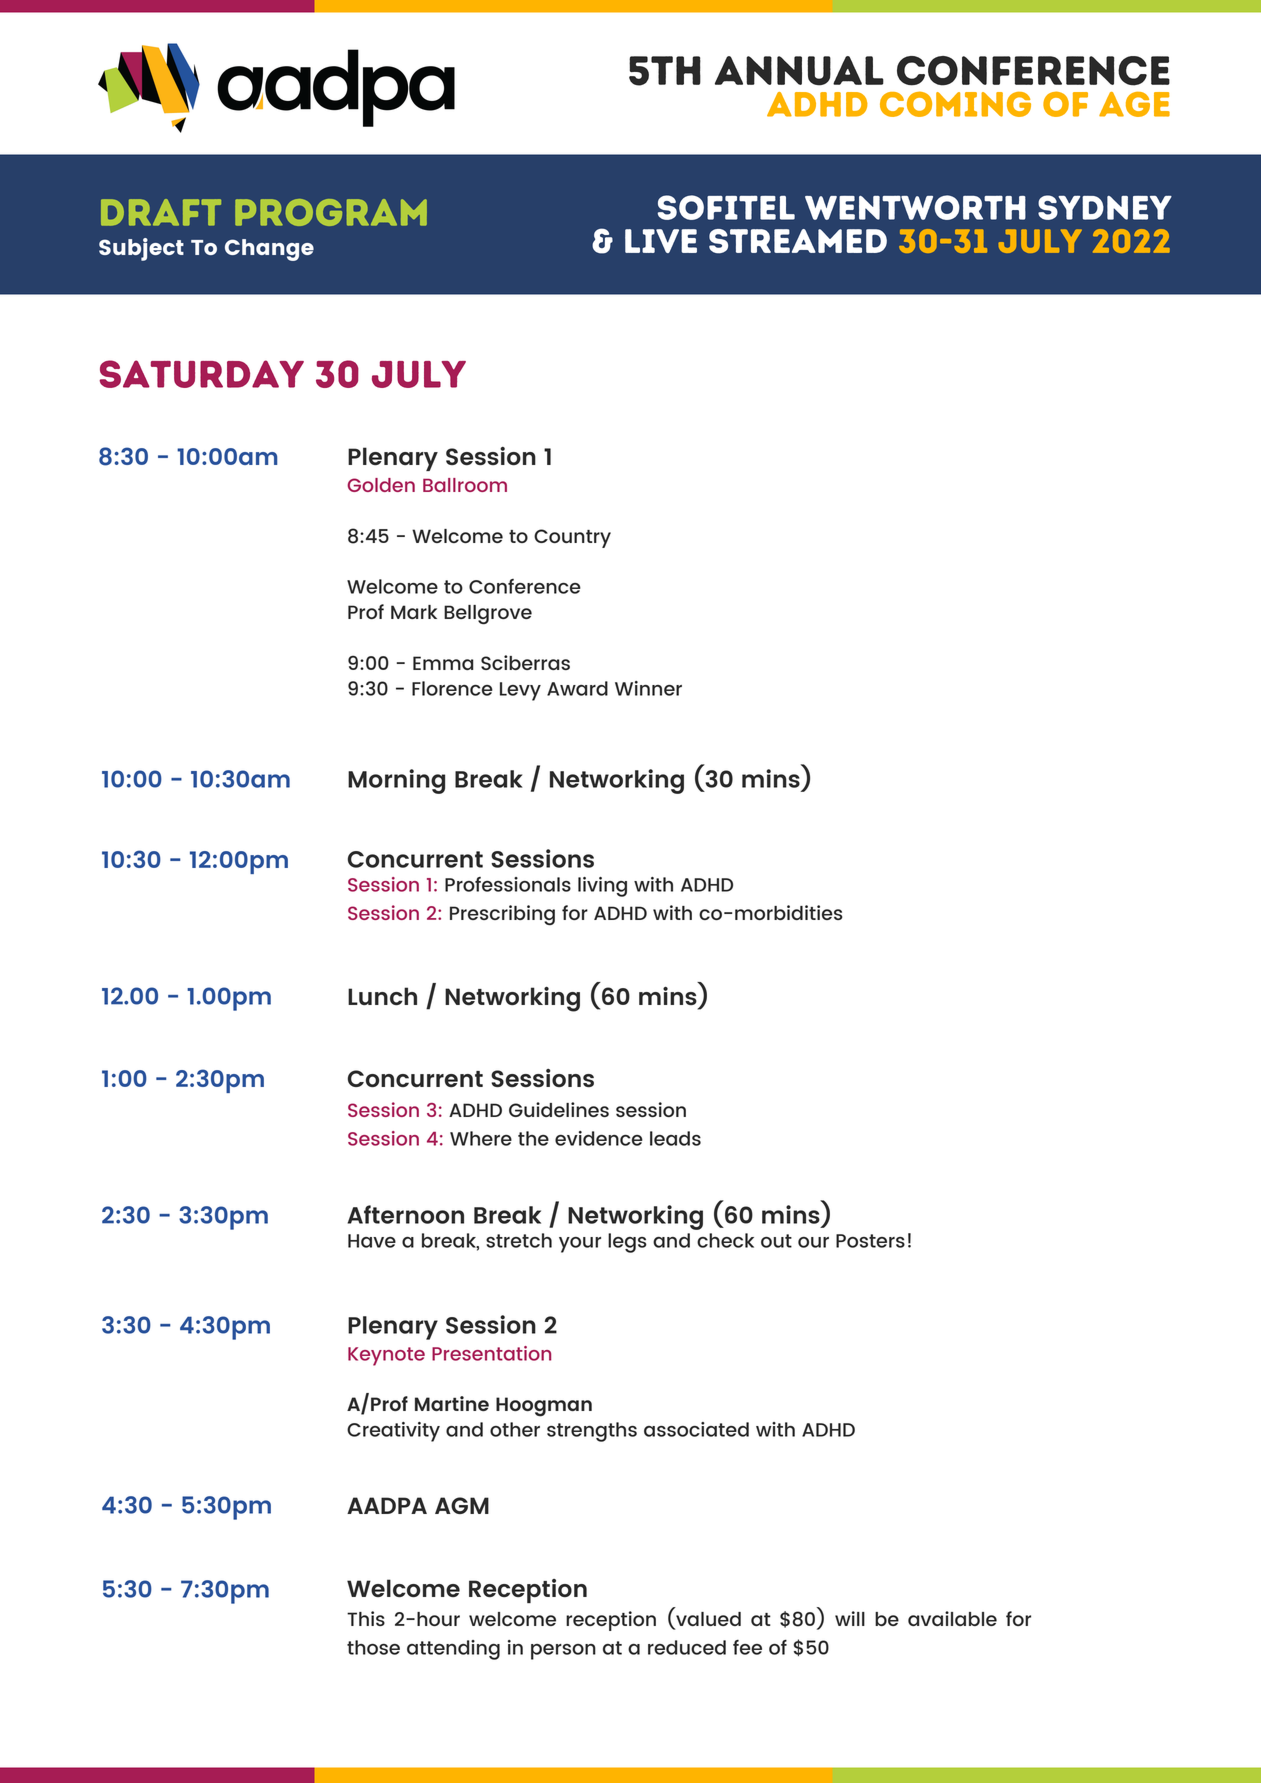 This screenshot has height=1783, width=1261. Describe the element at coordinates (396, 781) in the screenshot. I see `Morning` at that location.
